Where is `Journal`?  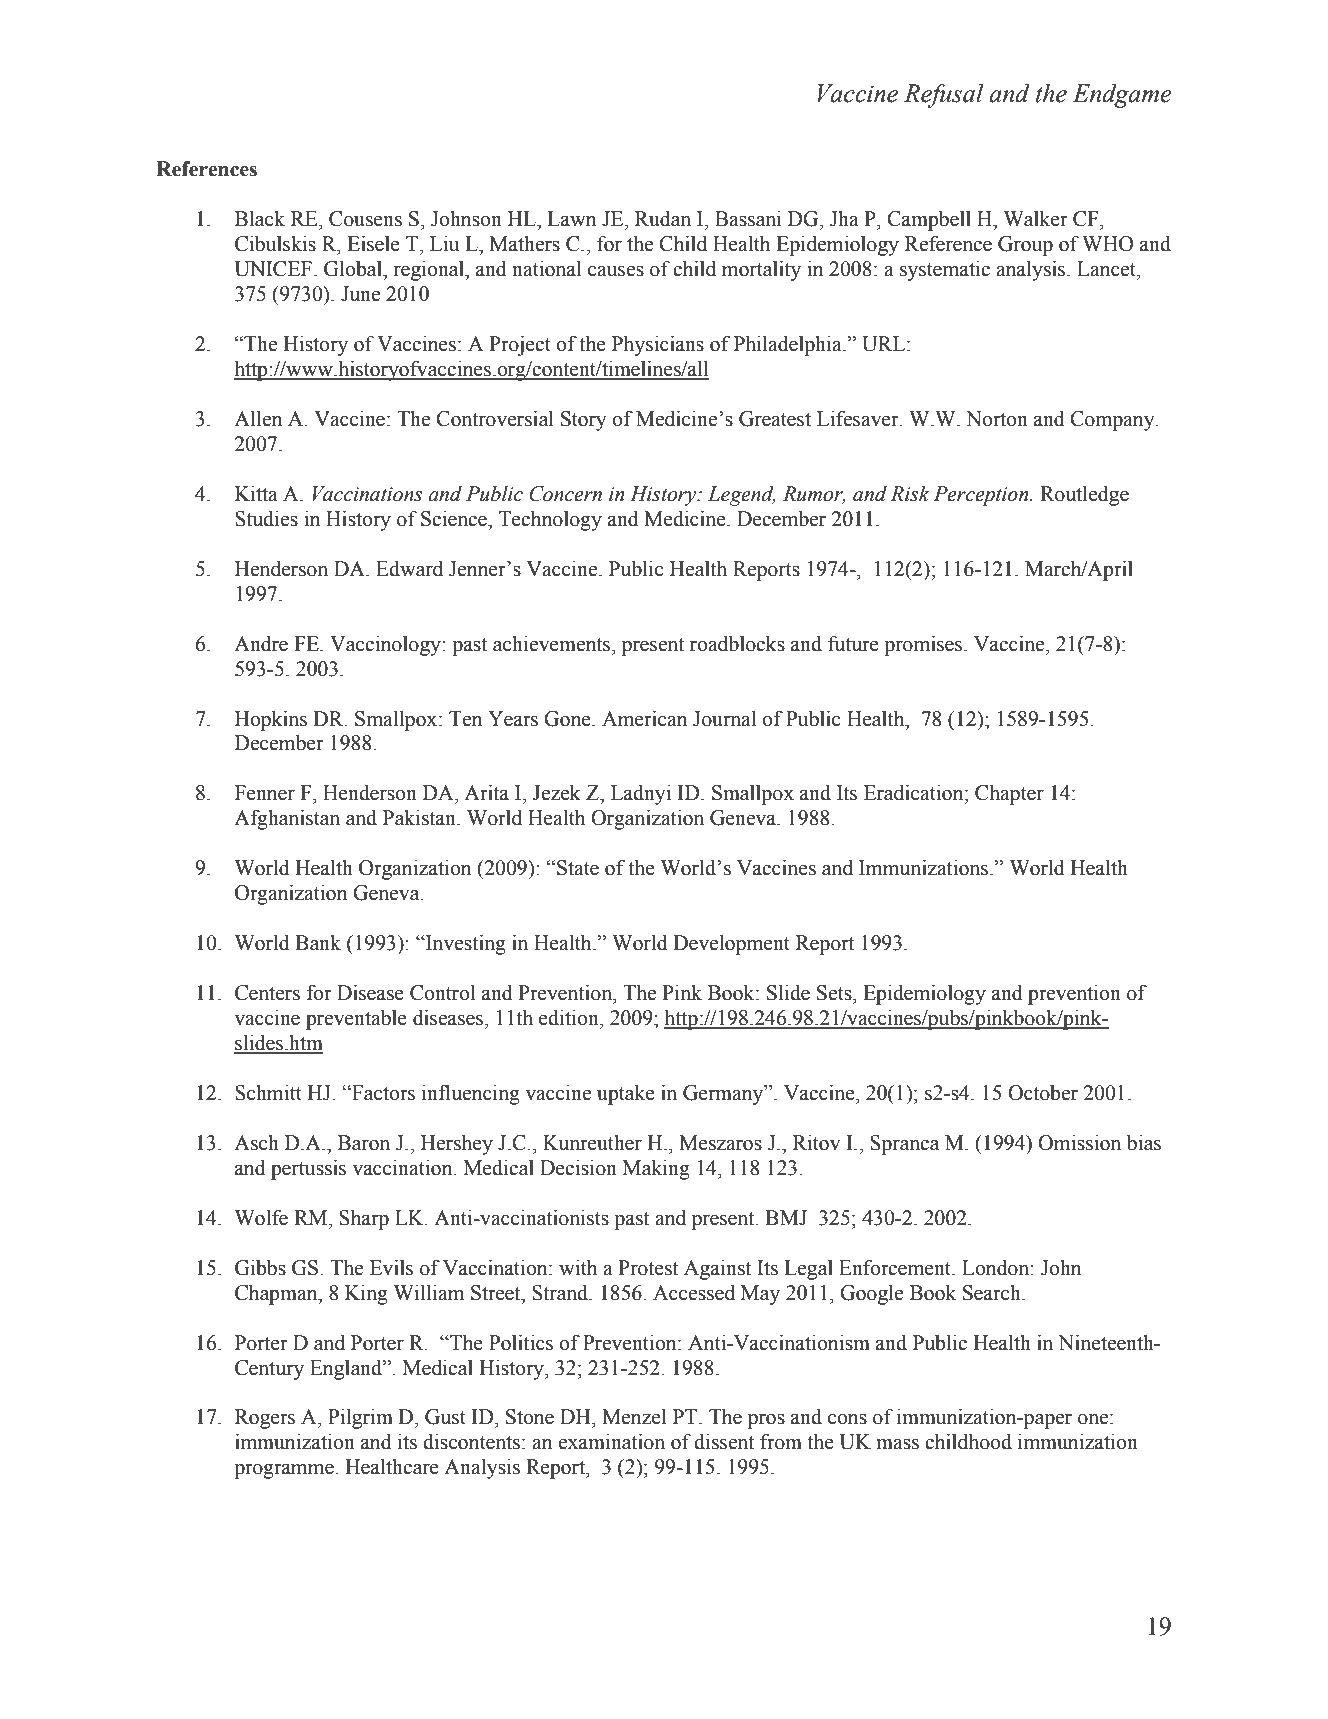 Journal is located at coordinates (724, 719).
